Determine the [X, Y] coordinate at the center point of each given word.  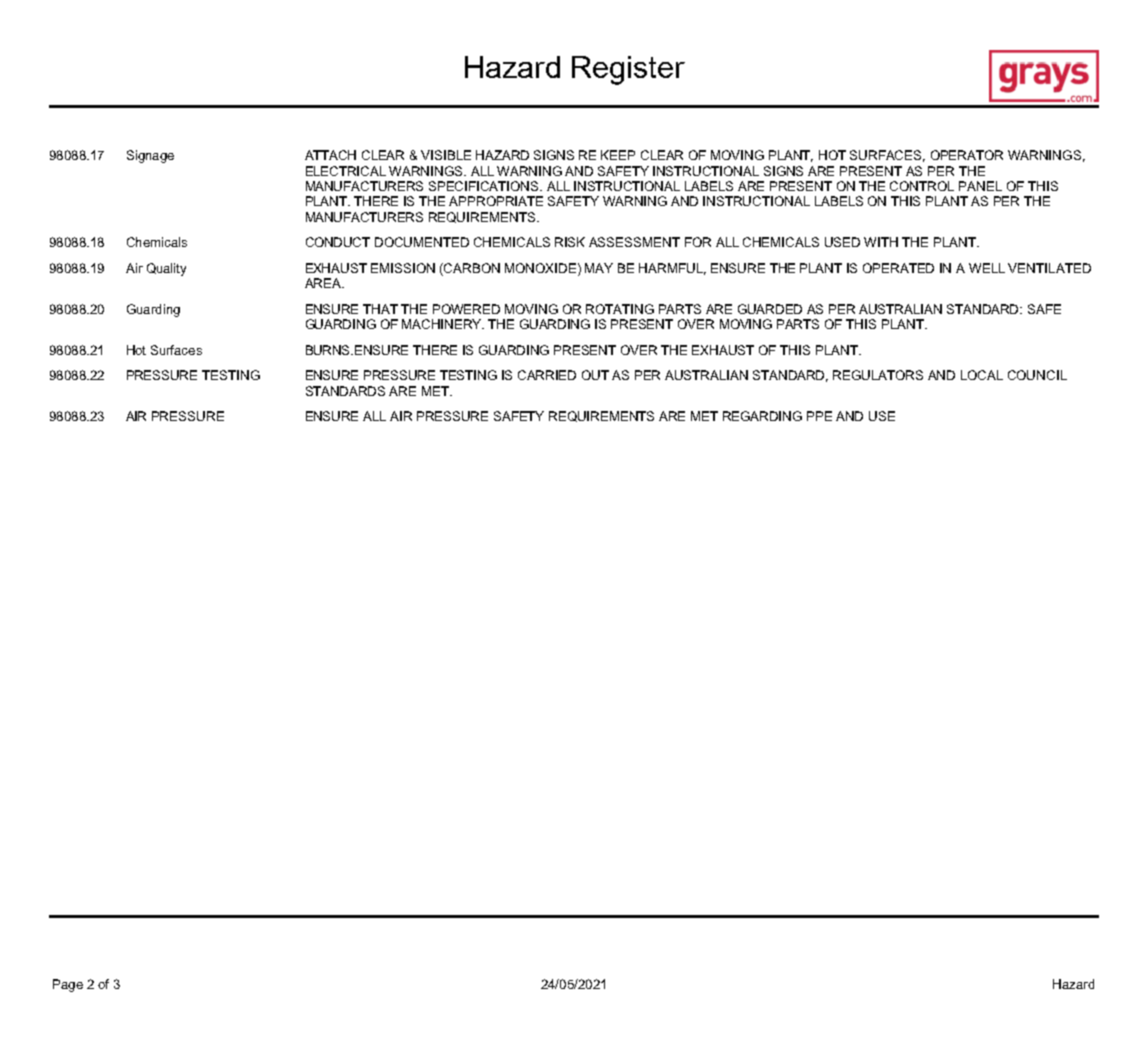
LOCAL [982, 375]
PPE [819, 416]
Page [68, 985]
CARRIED [547, 375]
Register [628, 70]
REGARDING [762, 416]
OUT [595, 375]
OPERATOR [967, 155]
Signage [150, 156]
